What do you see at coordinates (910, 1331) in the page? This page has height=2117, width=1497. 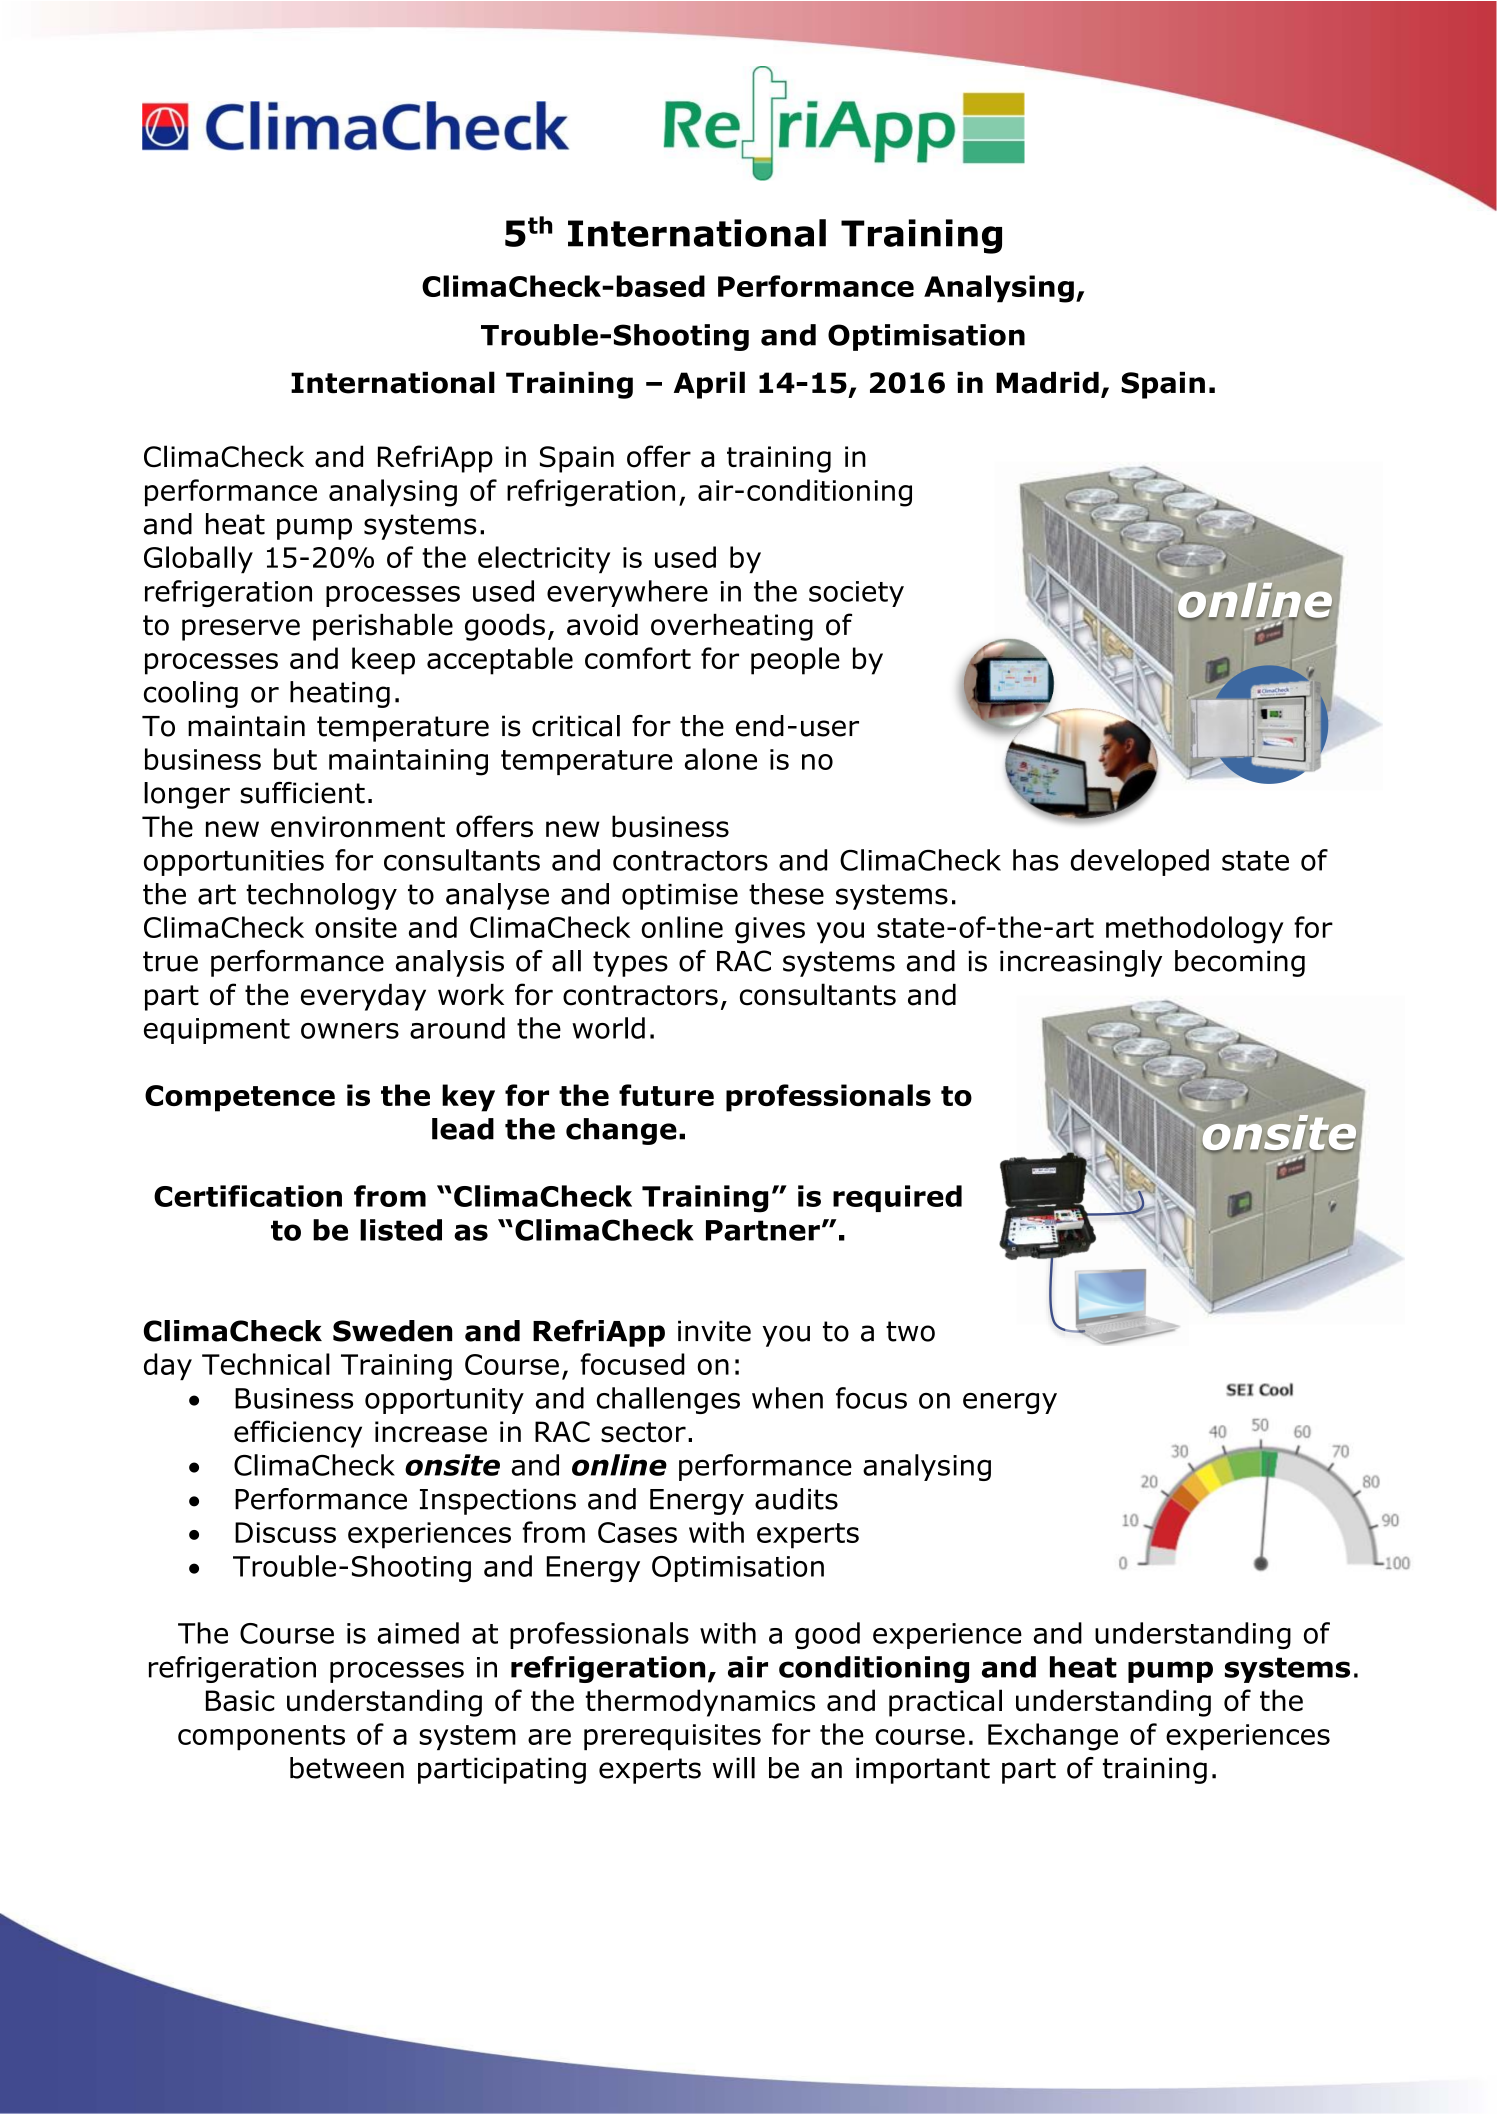 I see `two` at bounding box center [910, 1331].
